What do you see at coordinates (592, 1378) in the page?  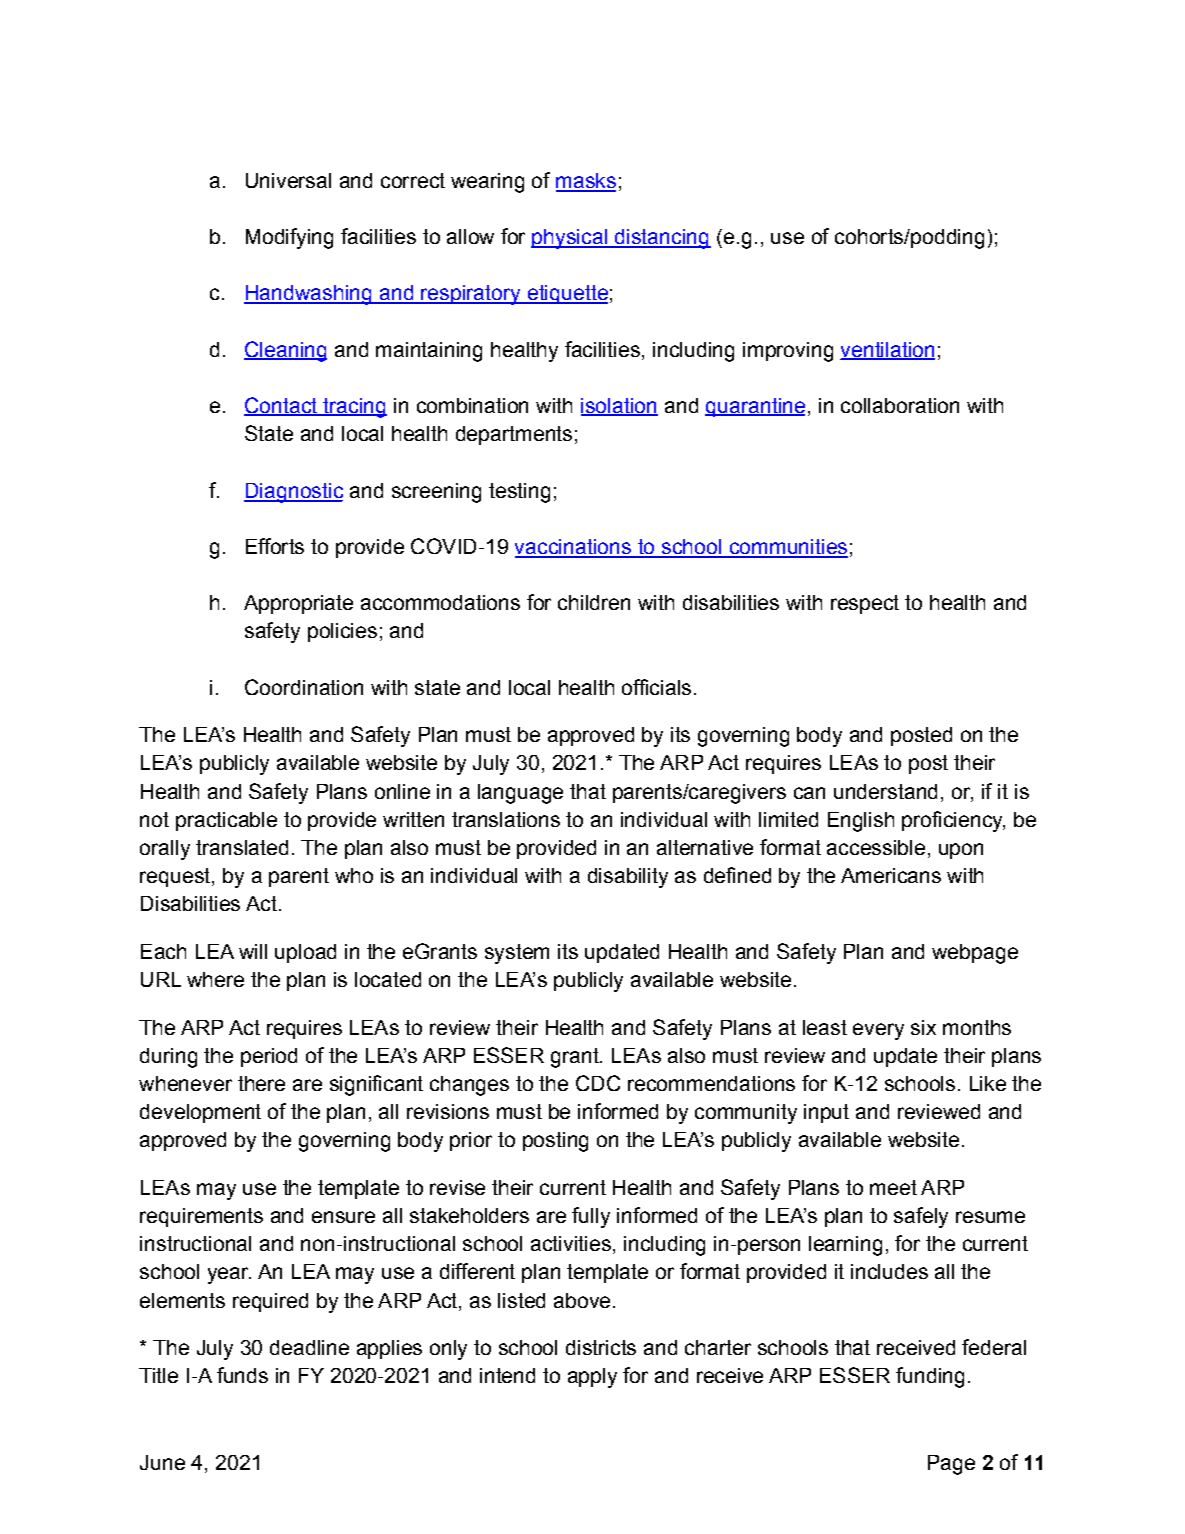 I see `apply` at bounding box center [592, 1378].
